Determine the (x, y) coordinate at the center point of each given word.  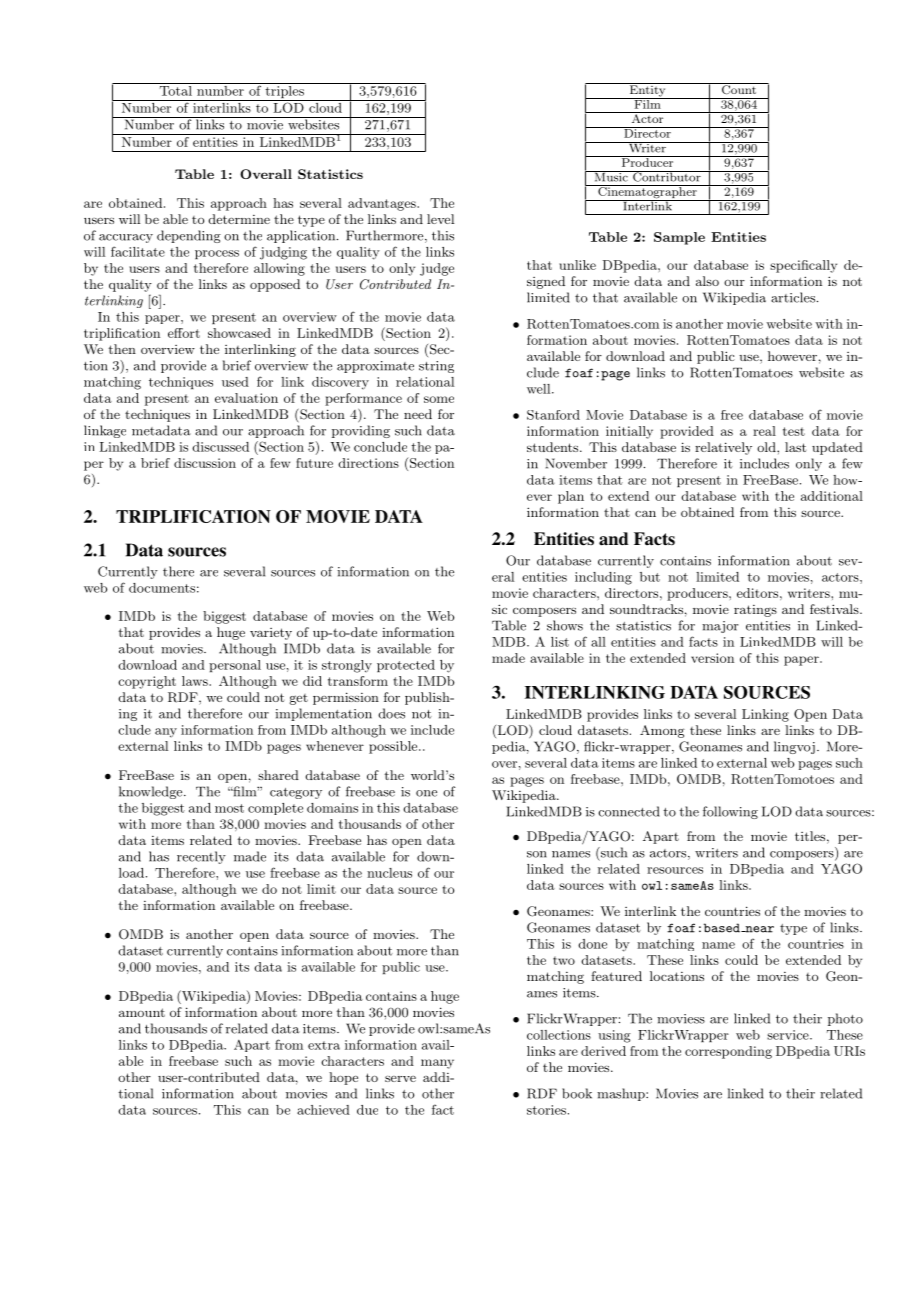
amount (142, 1012)
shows (565, 625)
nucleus (389, 873)
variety (271, 634)
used (235, 382)
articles (794, 297)
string (436, 367)
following (730, 812)
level (440, 219)
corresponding (728, 1052)
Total (175, 89)
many (437, 1064)
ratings (755, 611)
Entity (647, 91)
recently (201, 857)
